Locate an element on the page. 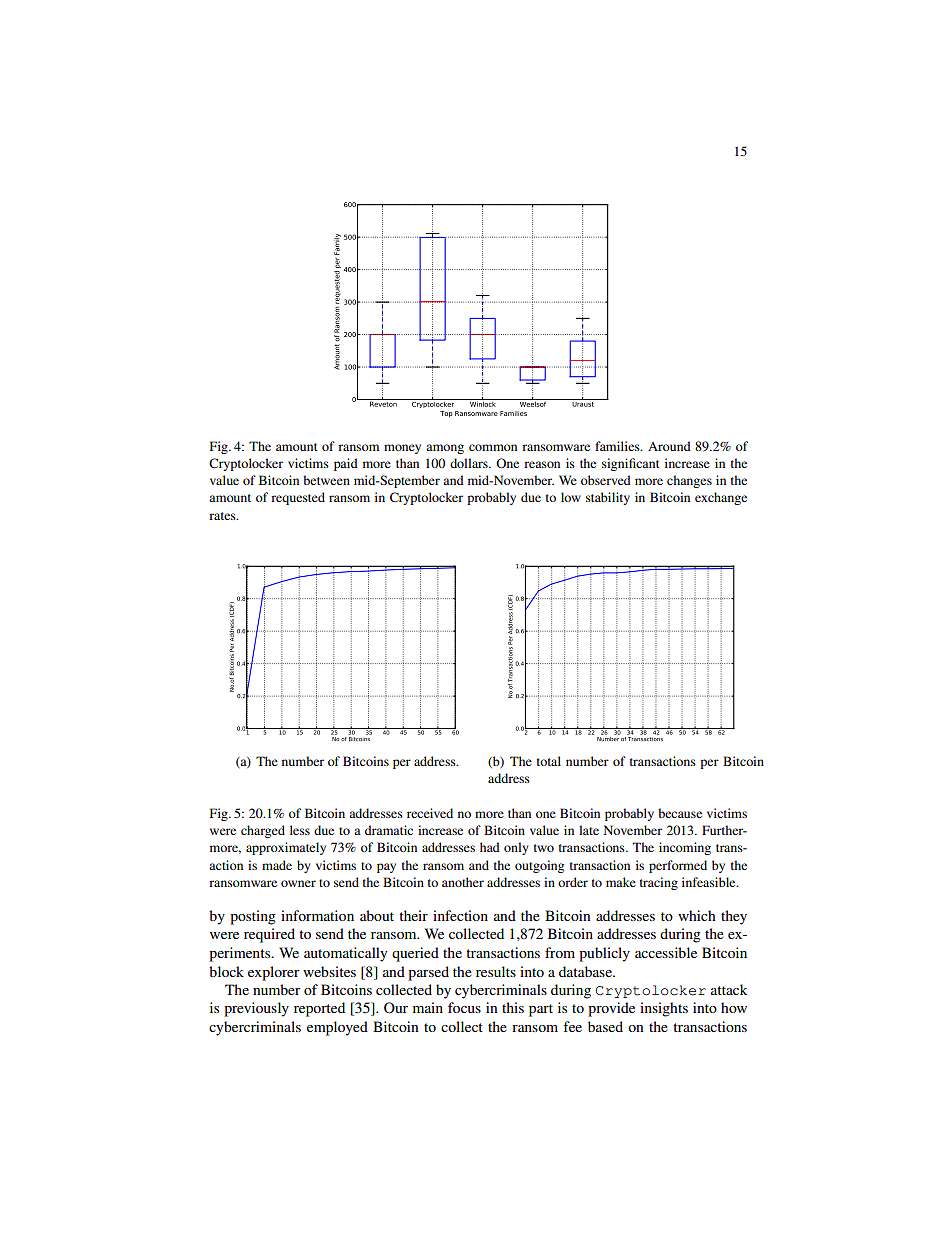 The width and height of the page is (952, 1233). less is located at coordinates (300, 830).
